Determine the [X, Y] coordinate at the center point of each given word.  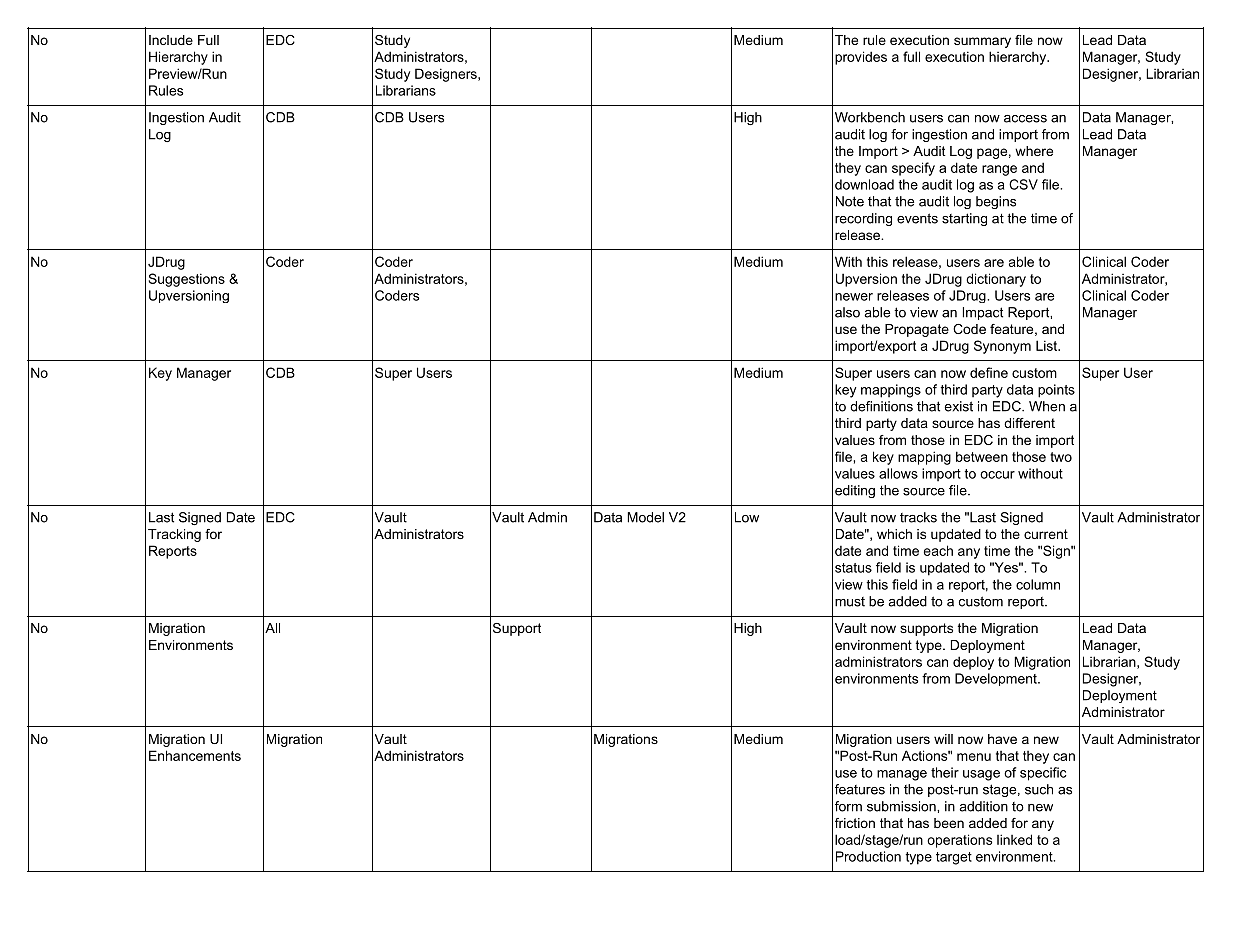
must [850, 602]
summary [982, 42]
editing [855, 491]
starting [964, 219]
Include [171, 40]
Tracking [174, 535]
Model [645, 517]
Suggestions [187, 280]
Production [868, 856]
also [847, 312]
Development [997, 679]
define [989, 372]
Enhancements [195, 755]
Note [850, 201]
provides [861, 58]
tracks [918, 517]
